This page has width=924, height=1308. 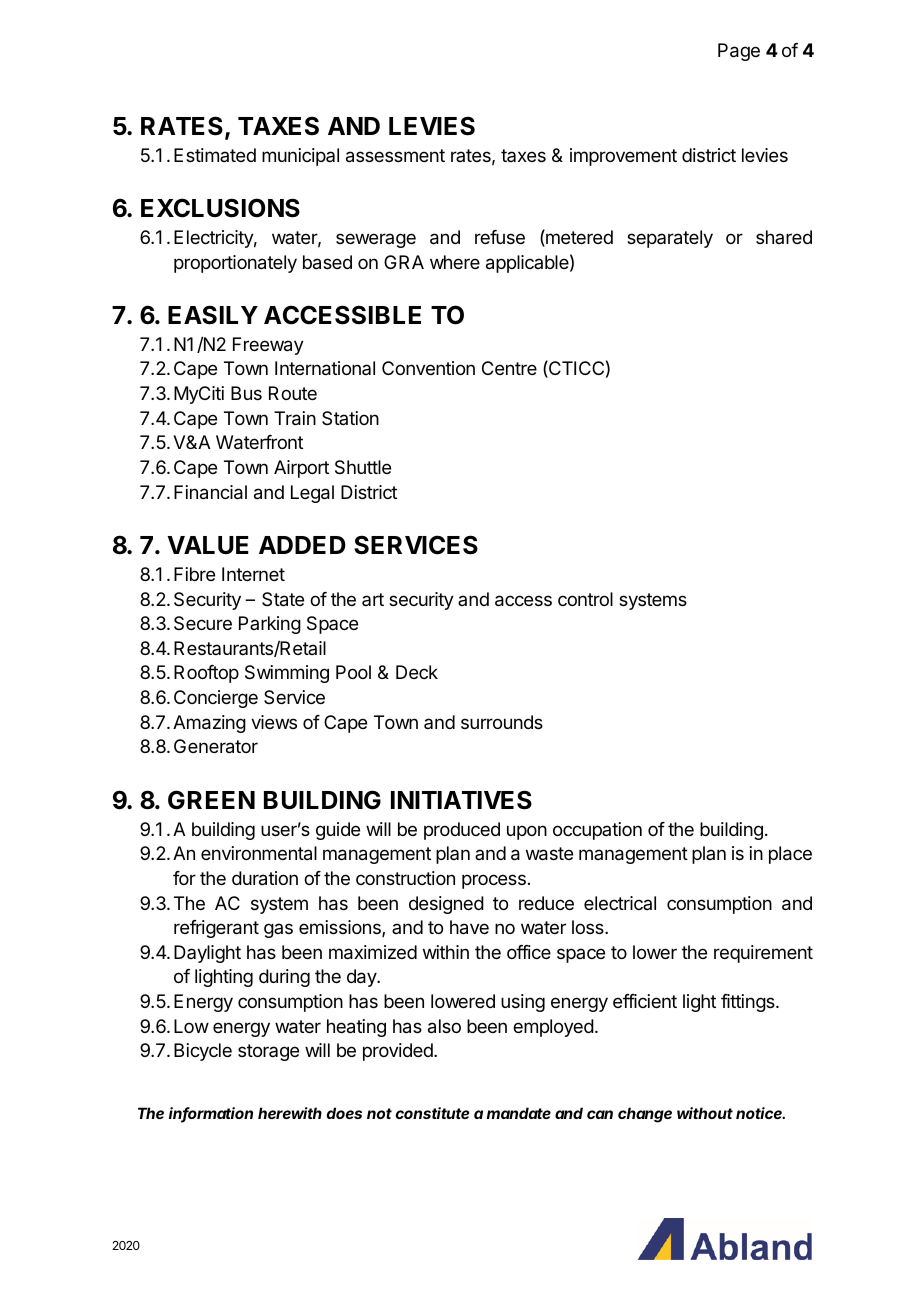 What do you see at coordinates (395, 156) in the page?
I see `assessment` at bounding box center [395, 156].
